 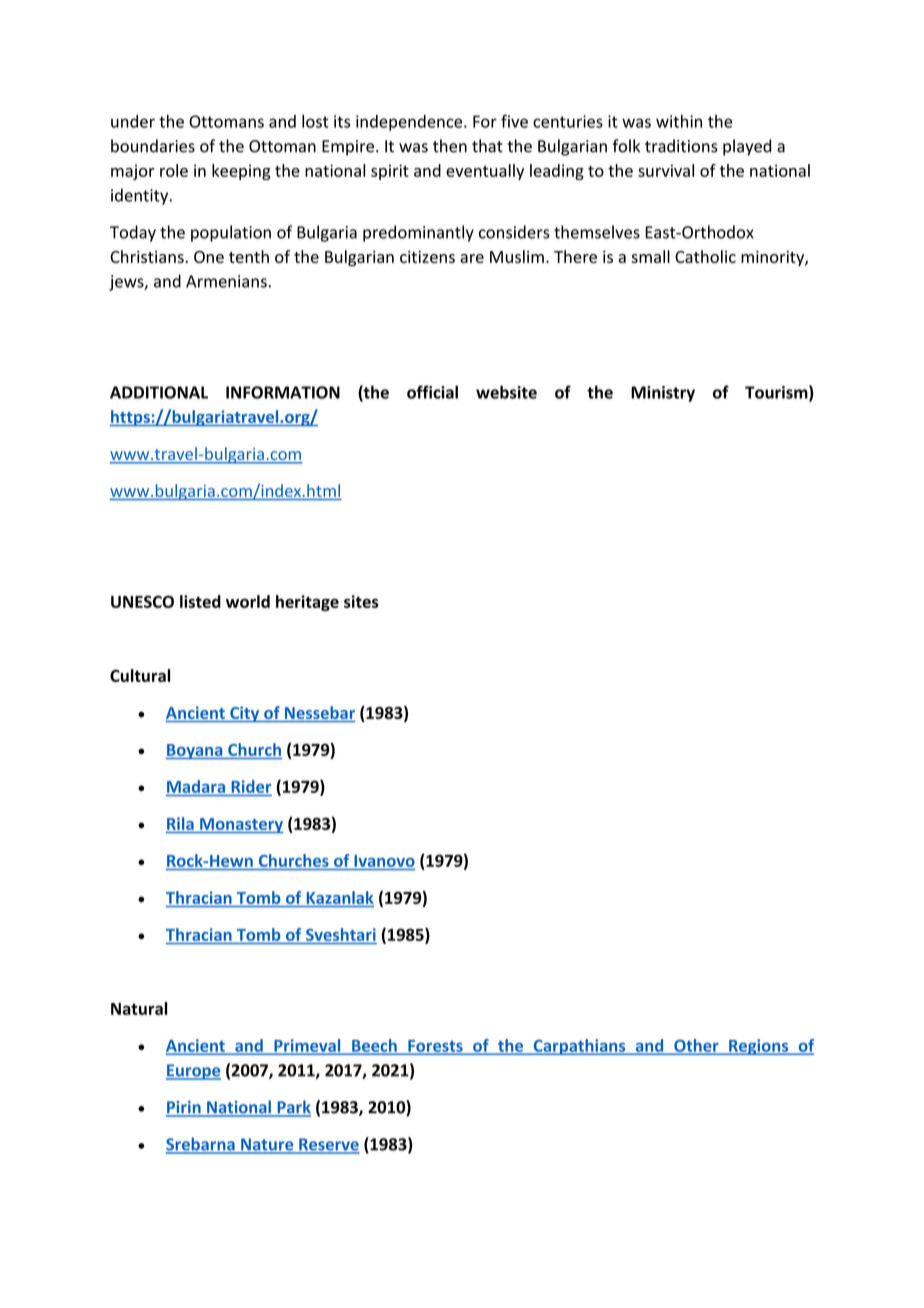 I want to click on Europe, so click(x=193, y=1072).
